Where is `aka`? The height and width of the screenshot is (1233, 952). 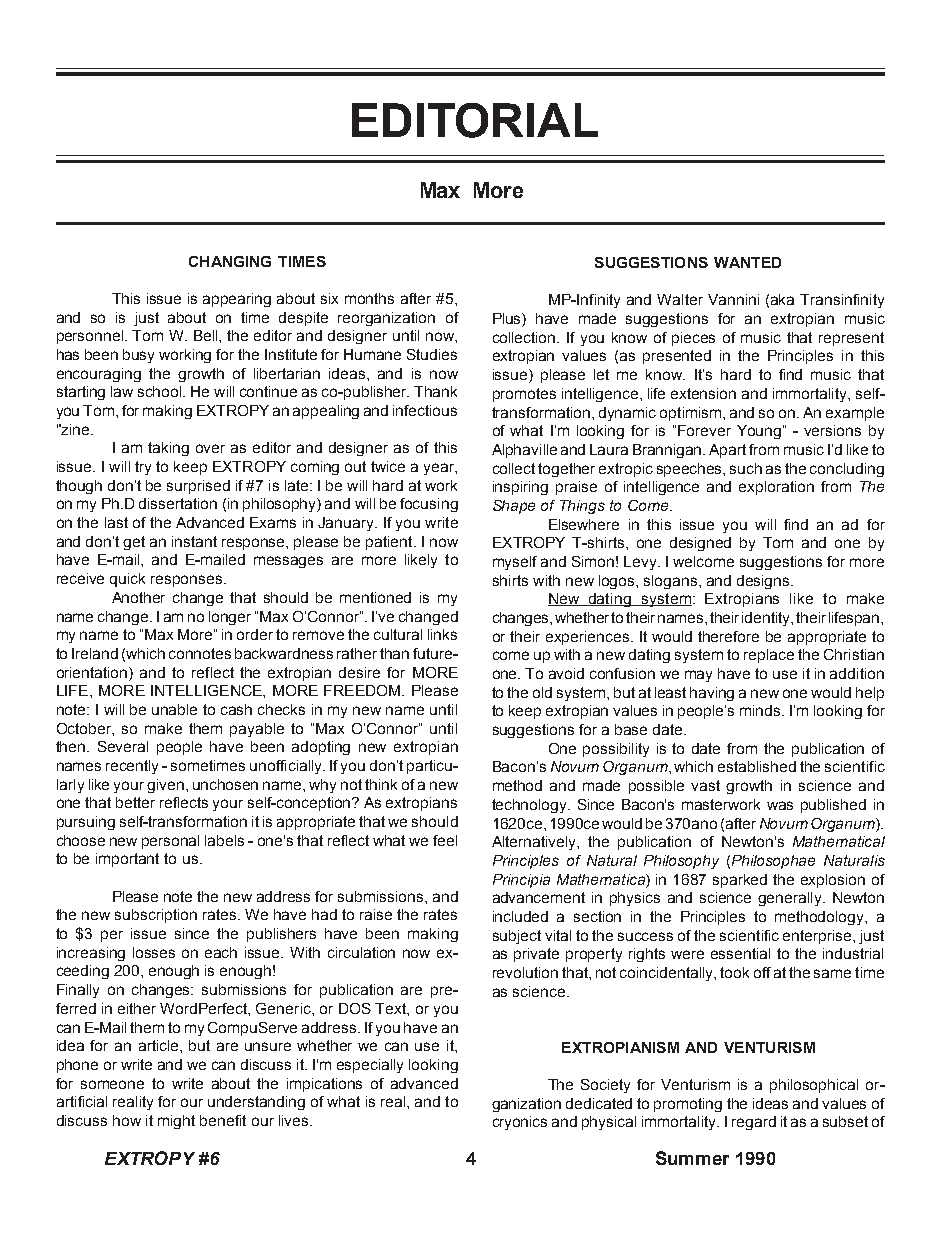 aka is located at coordinates (782, 299).
